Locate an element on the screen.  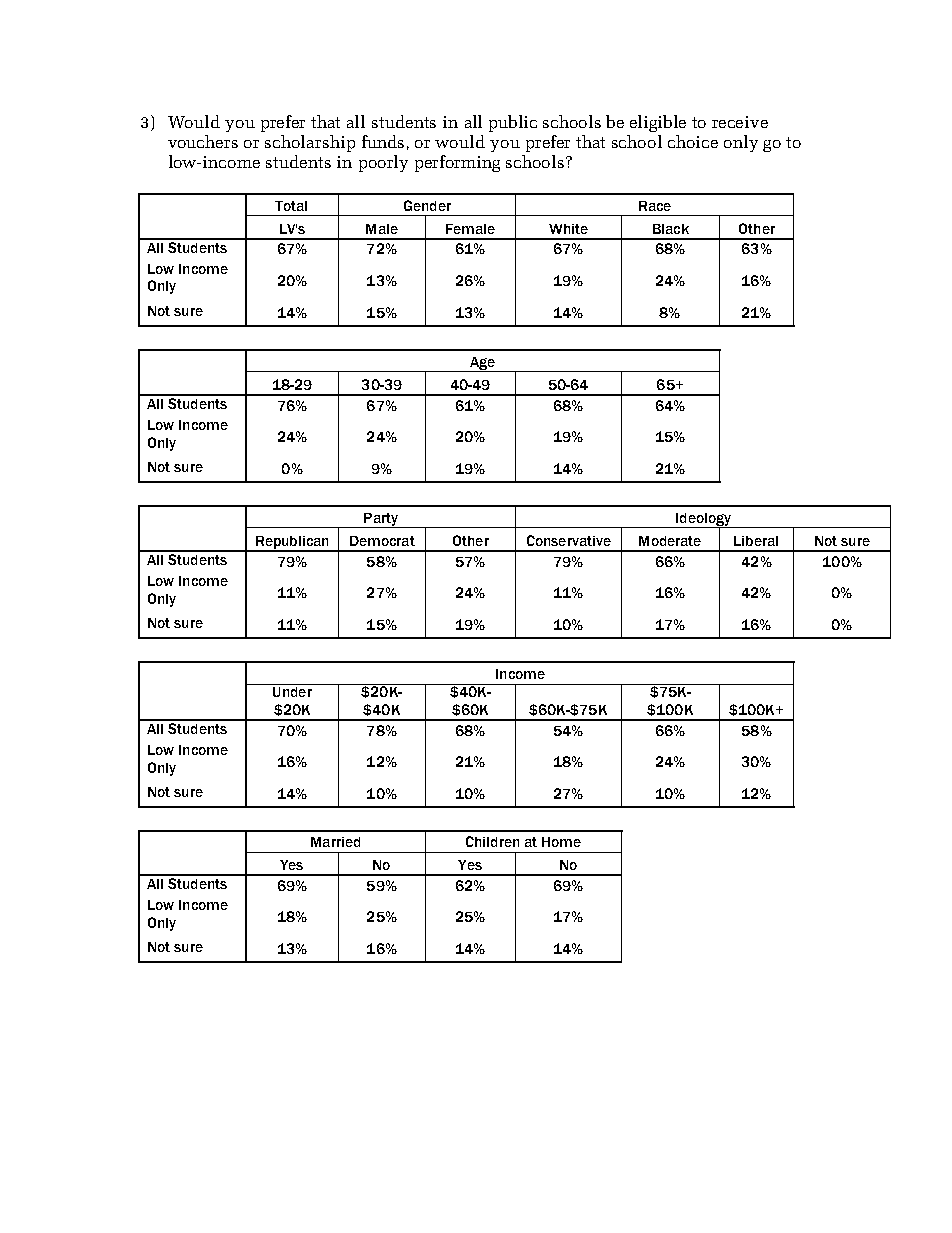
Party is located at coordinates (381, 520).
